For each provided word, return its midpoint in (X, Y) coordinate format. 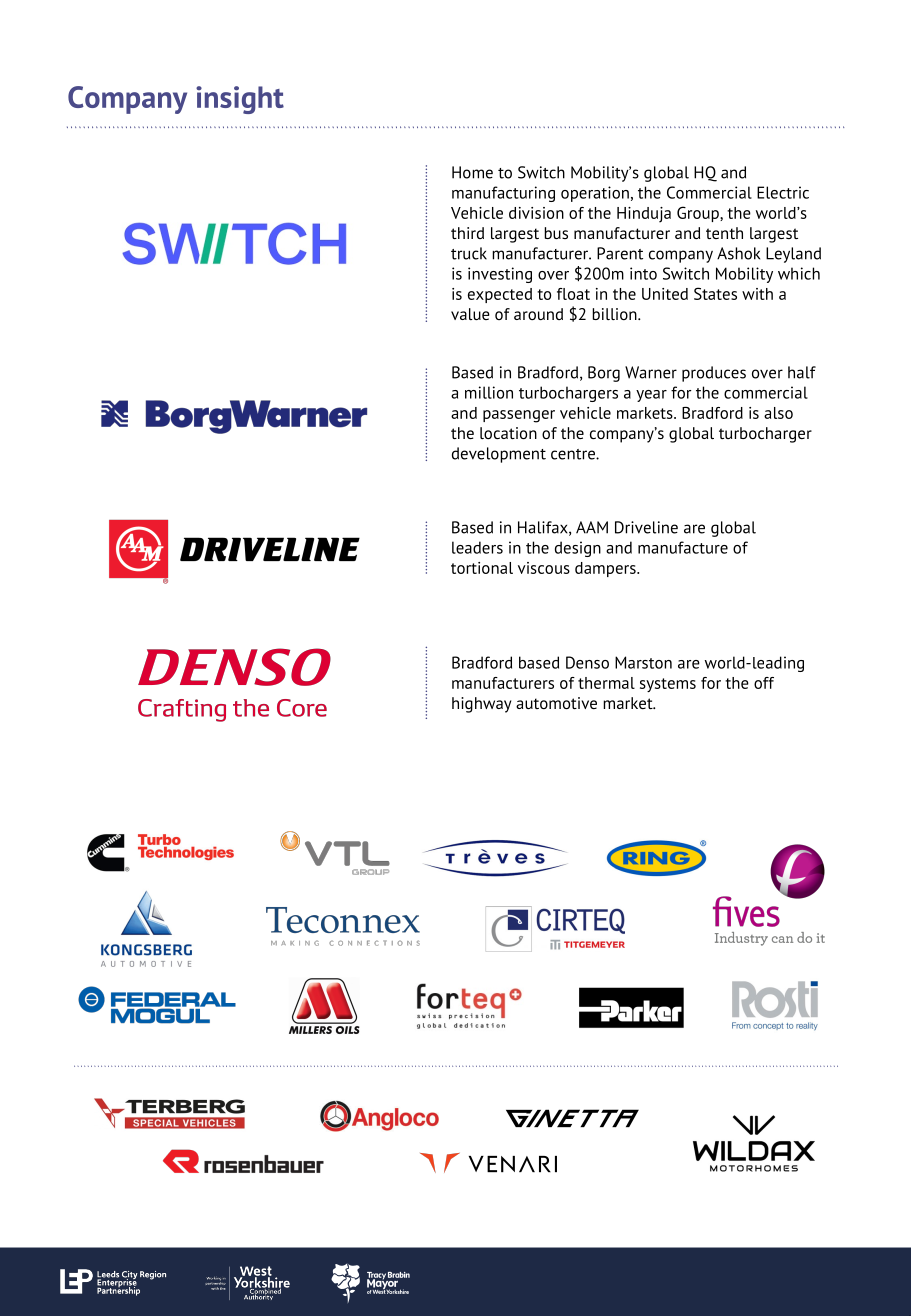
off (764, 683)
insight (240, 100)
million (489, 392)
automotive (556, 703)
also (778, 413)
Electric (783, 192)
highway (481, 705)
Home (472, 172)
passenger (519, 416)
